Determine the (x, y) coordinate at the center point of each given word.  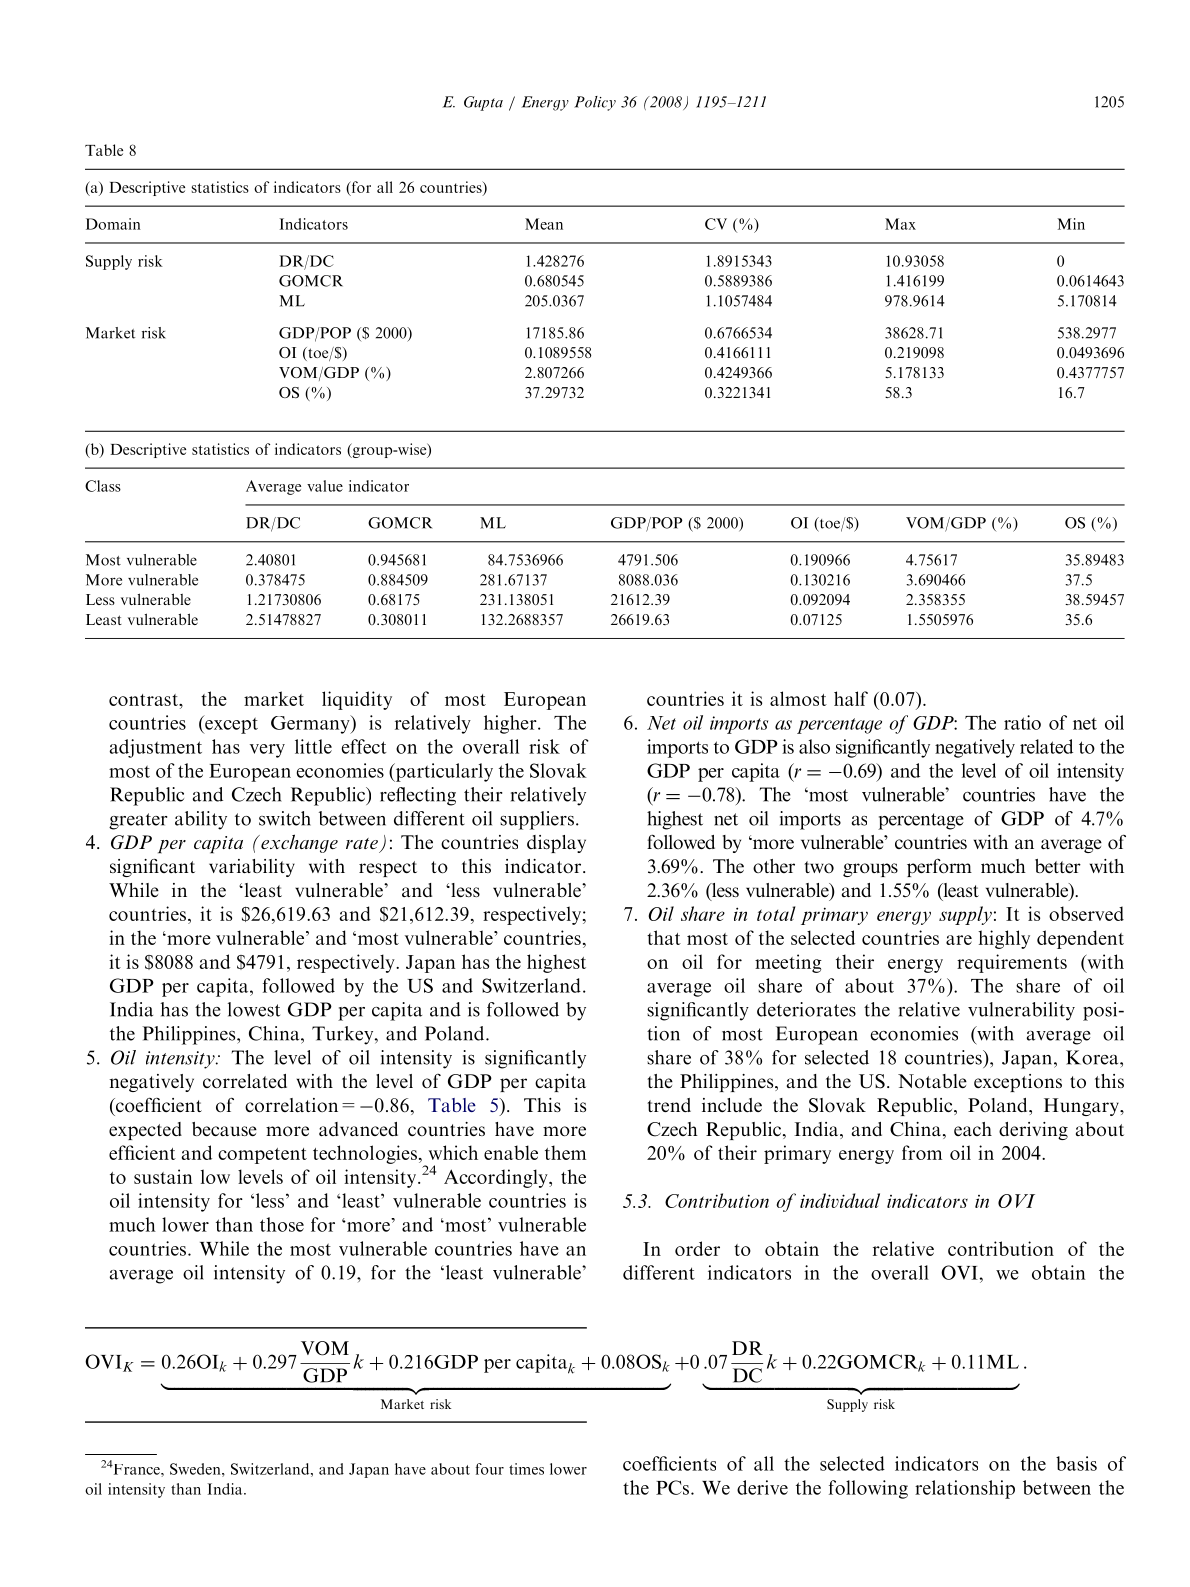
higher (511, 724)
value (325, 486)
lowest (254, 1009)
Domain (113, 224)
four (490, 1469)
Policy (595, 103)
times (526, 1469)
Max (900, 224)
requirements (1012, 963)
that (664, 937)
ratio (1022, 722)
